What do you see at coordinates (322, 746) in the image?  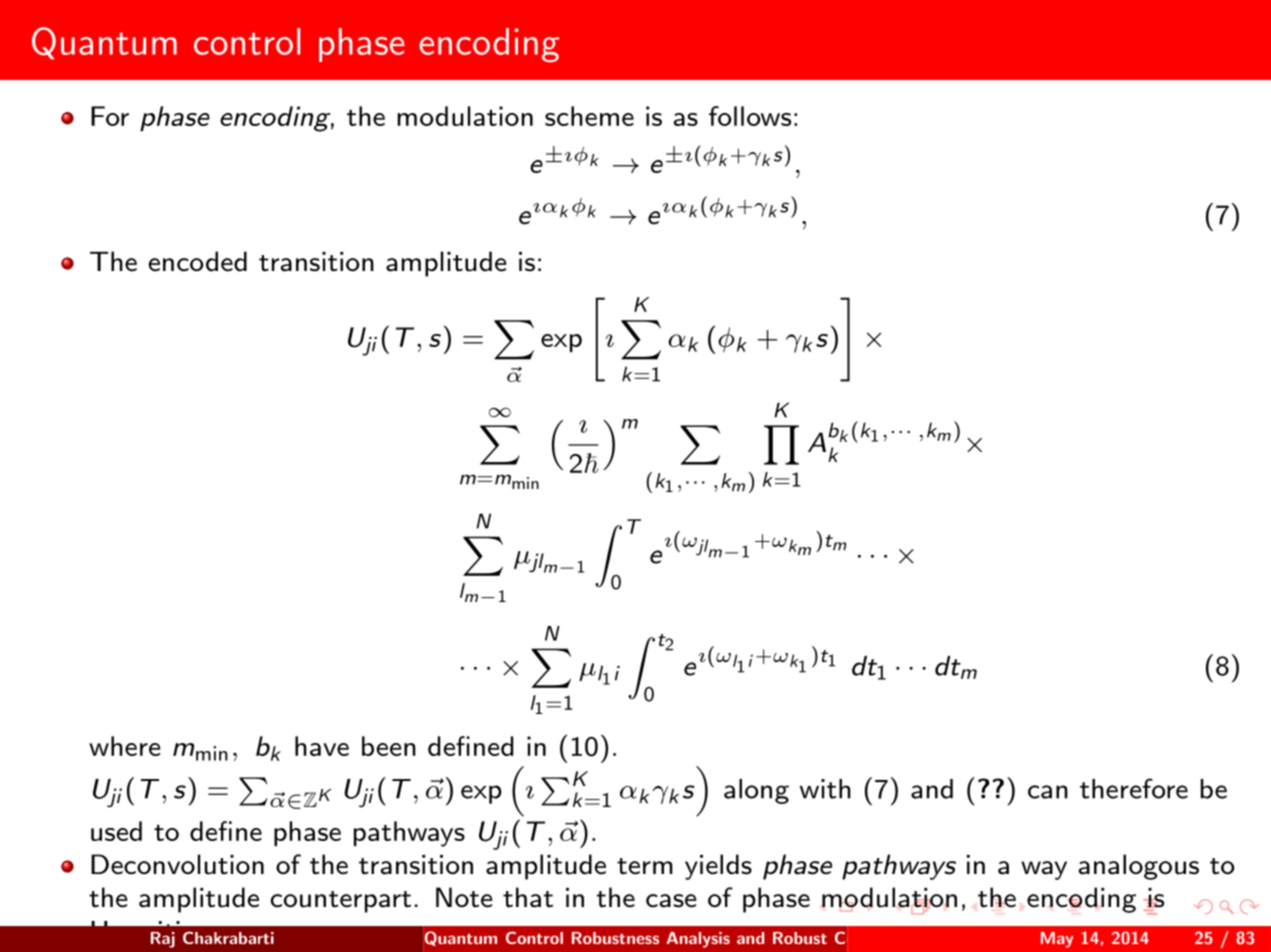 I see `have` at bounding box center [322, 746].
